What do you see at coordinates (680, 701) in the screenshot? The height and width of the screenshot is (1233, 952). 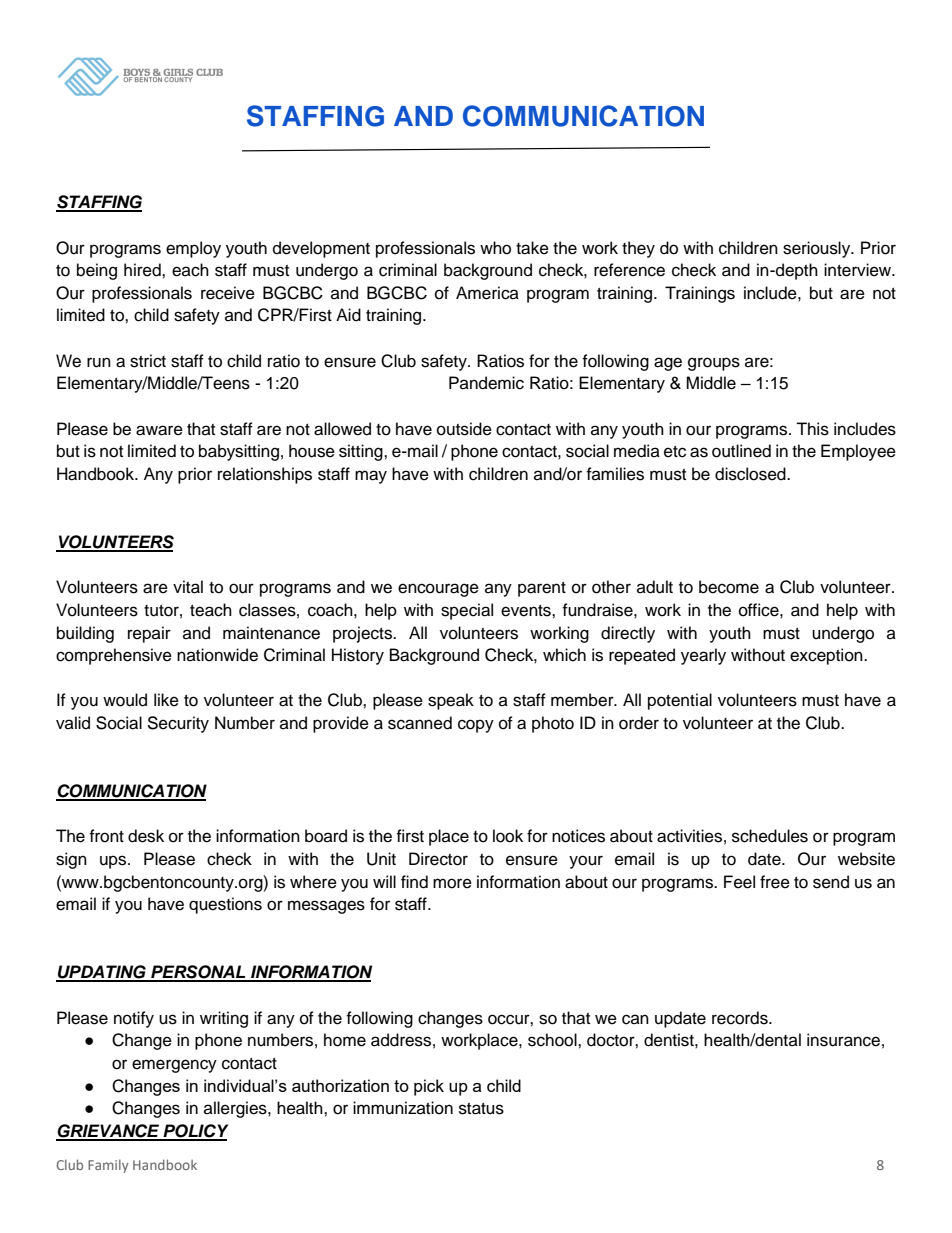 I see `potential` at bounding box center [680, 701].
